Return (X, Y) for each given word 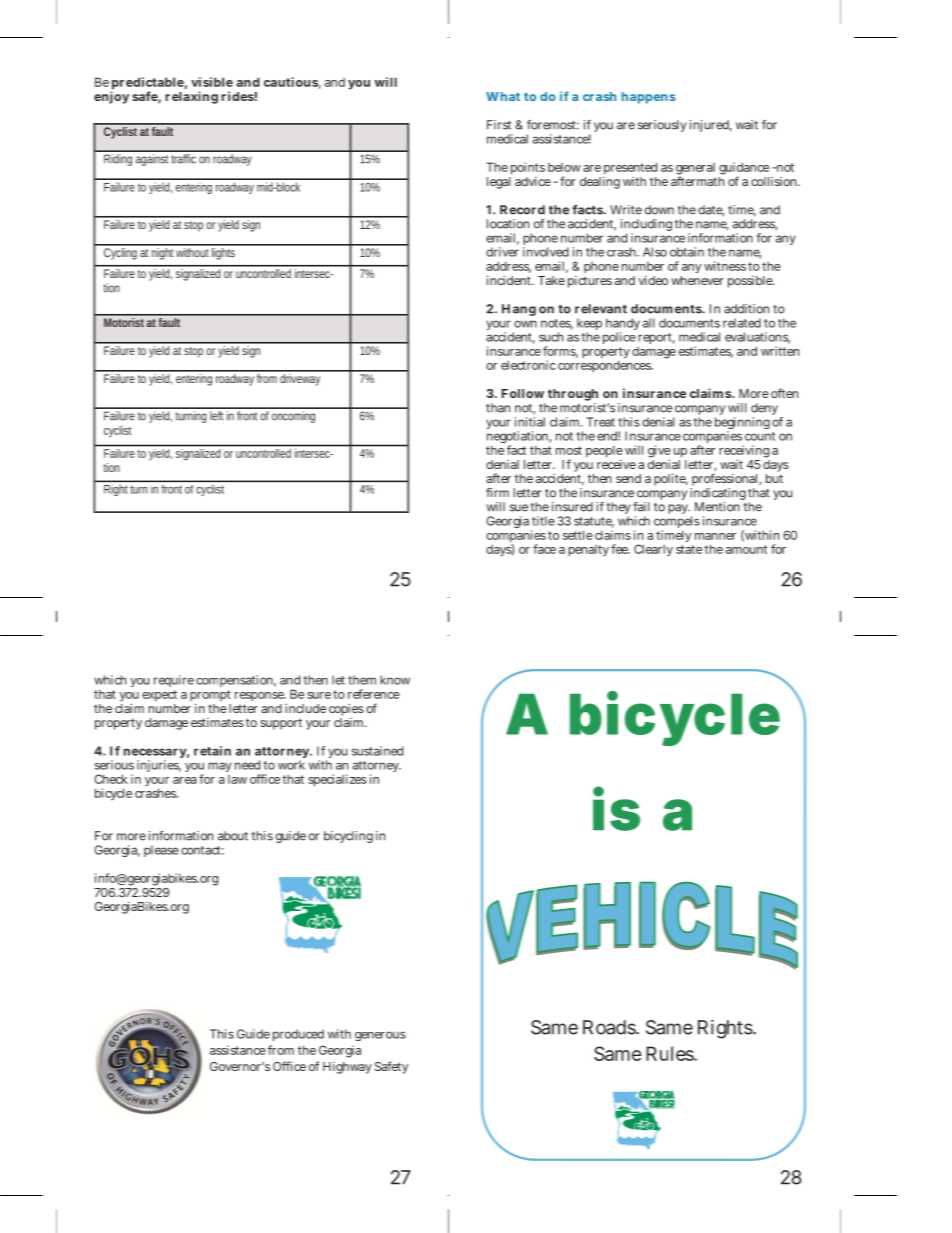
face (544, 549)
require (174, 681)
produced (298, 1035)
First (499, 125)
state (689, 549)
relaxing (192, 97)
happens (649, 98)
